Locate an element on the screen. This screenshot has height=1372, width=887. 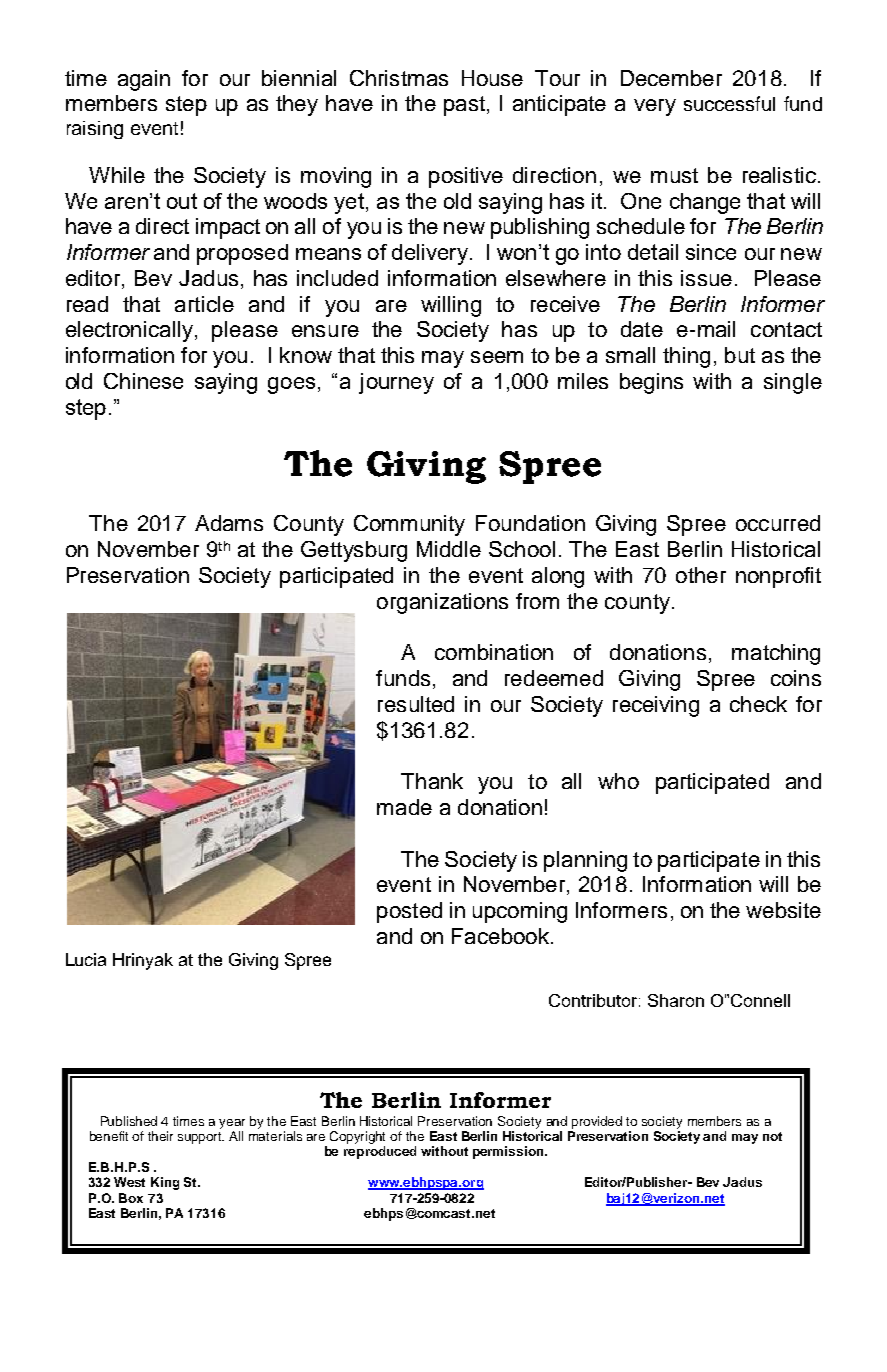
not is located at coordinates (772, 1136).
